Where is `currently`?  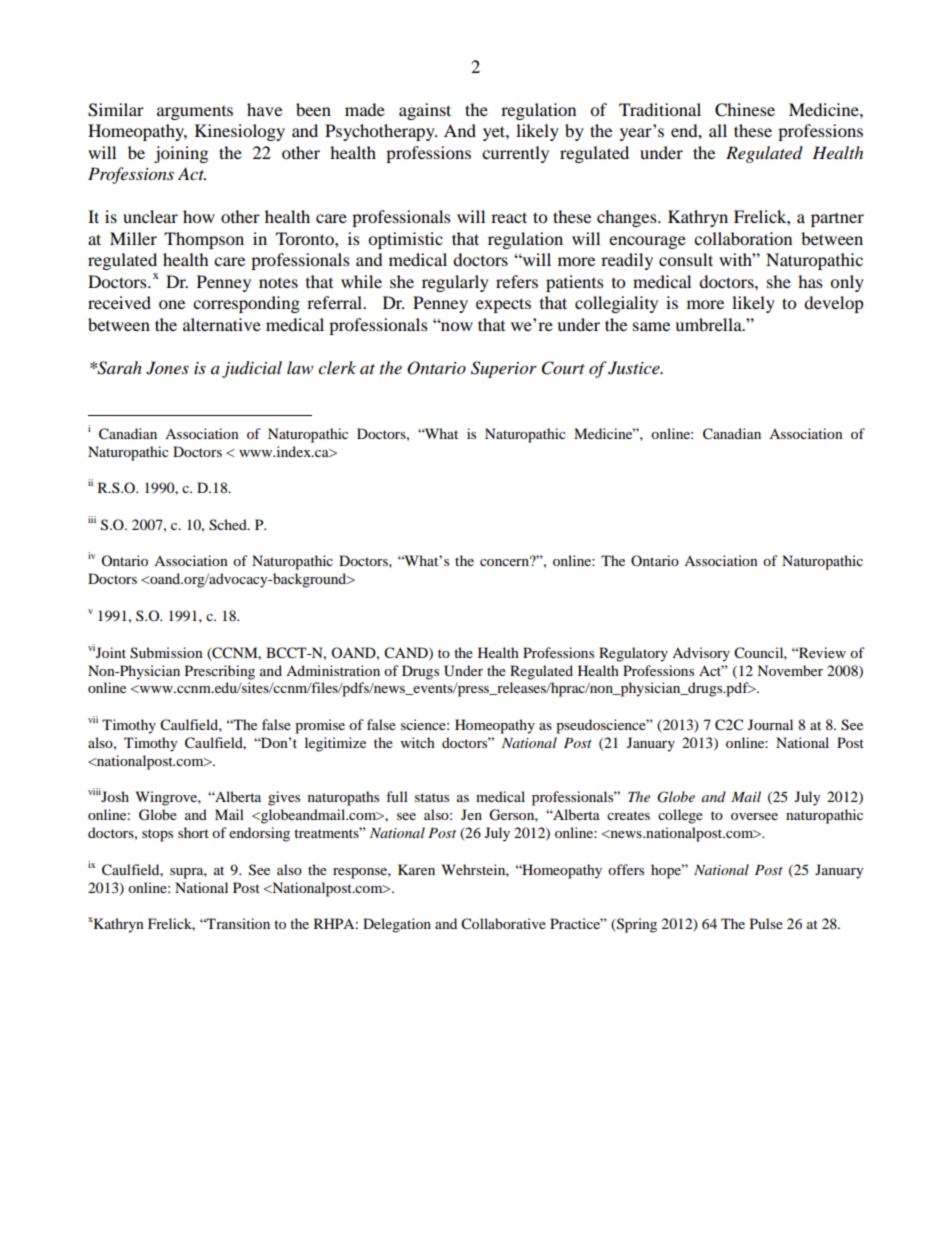 currently is located at coordinates (515, 154).
